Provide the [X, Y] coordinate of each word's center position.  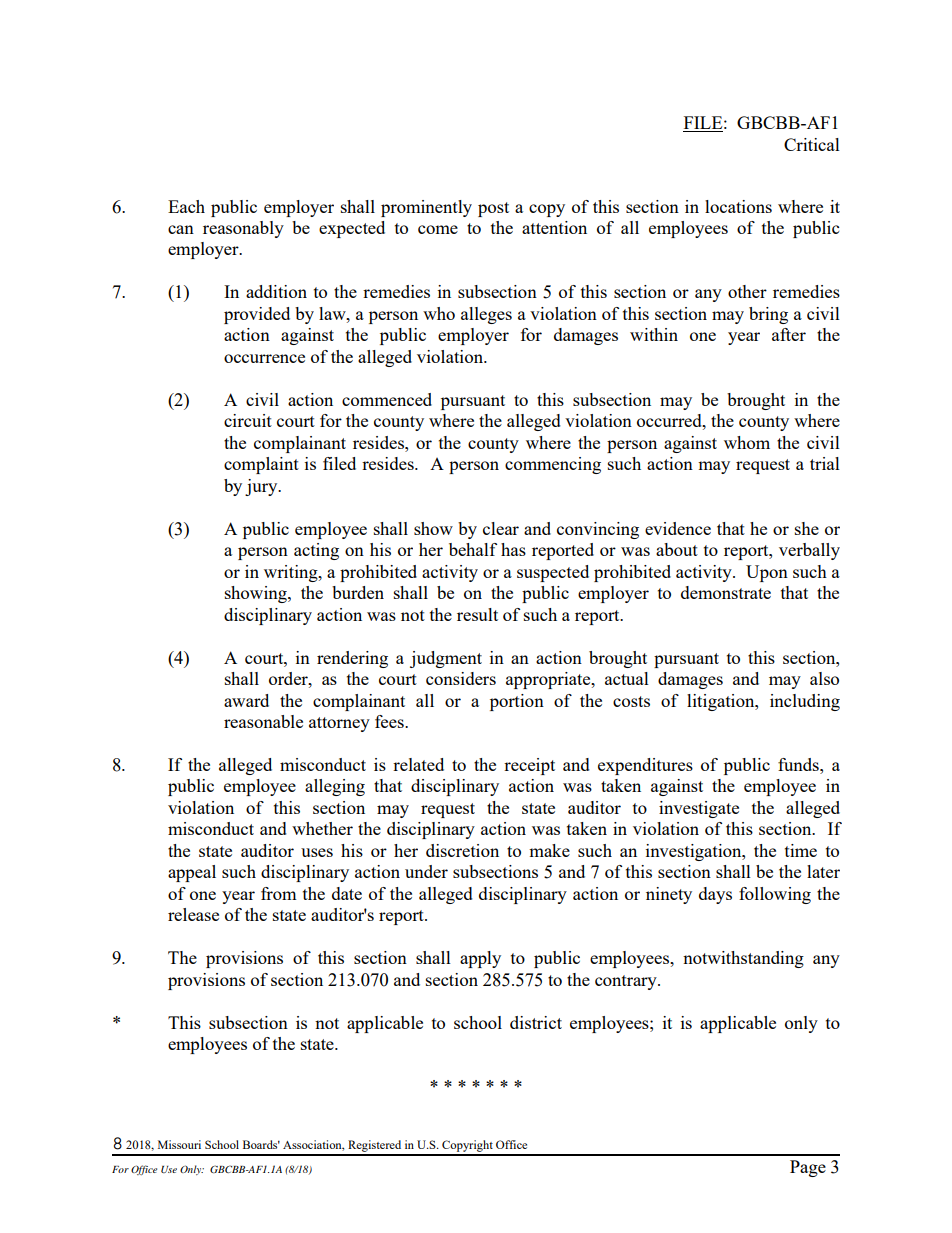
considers [461, 678]
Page [808, 1168]
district [536, 1022]
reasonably [243, 229]
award [246, 700]
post [493, 209]
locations [738, 206]
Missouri [179, 1144]
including [805, 702]
